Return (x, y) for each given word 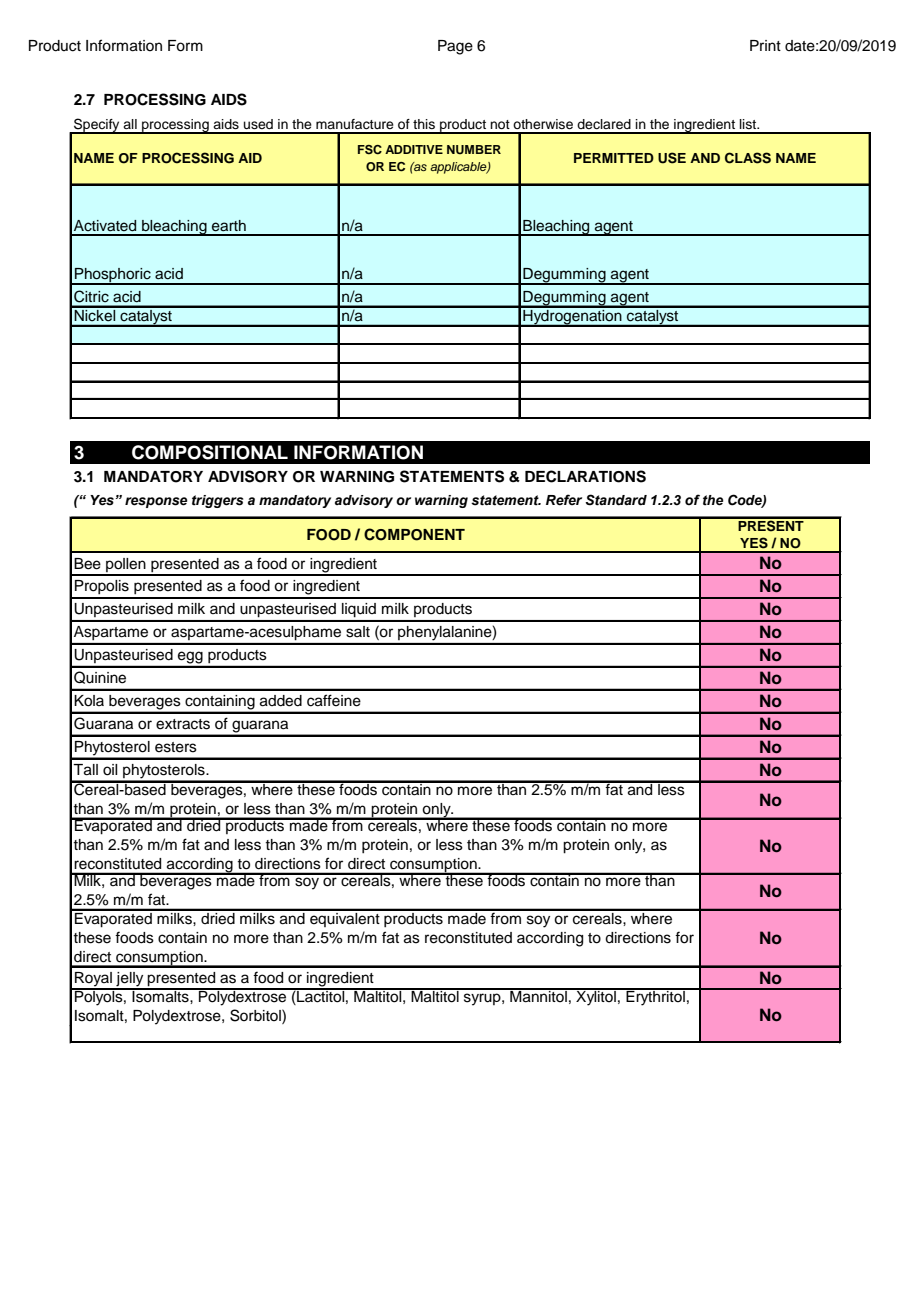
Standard (616, 500)
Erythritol (655, 997)
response (156, 502)
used (258, 124)
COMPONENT (414, 534)
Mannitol (538, 995)
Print (765, 45)
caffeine (334, 700)
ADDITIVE (414, 149)
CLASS (748, 158)
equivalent (345, 918)
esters (176, 747)
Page (455, 47)
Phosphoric (113, 276)
